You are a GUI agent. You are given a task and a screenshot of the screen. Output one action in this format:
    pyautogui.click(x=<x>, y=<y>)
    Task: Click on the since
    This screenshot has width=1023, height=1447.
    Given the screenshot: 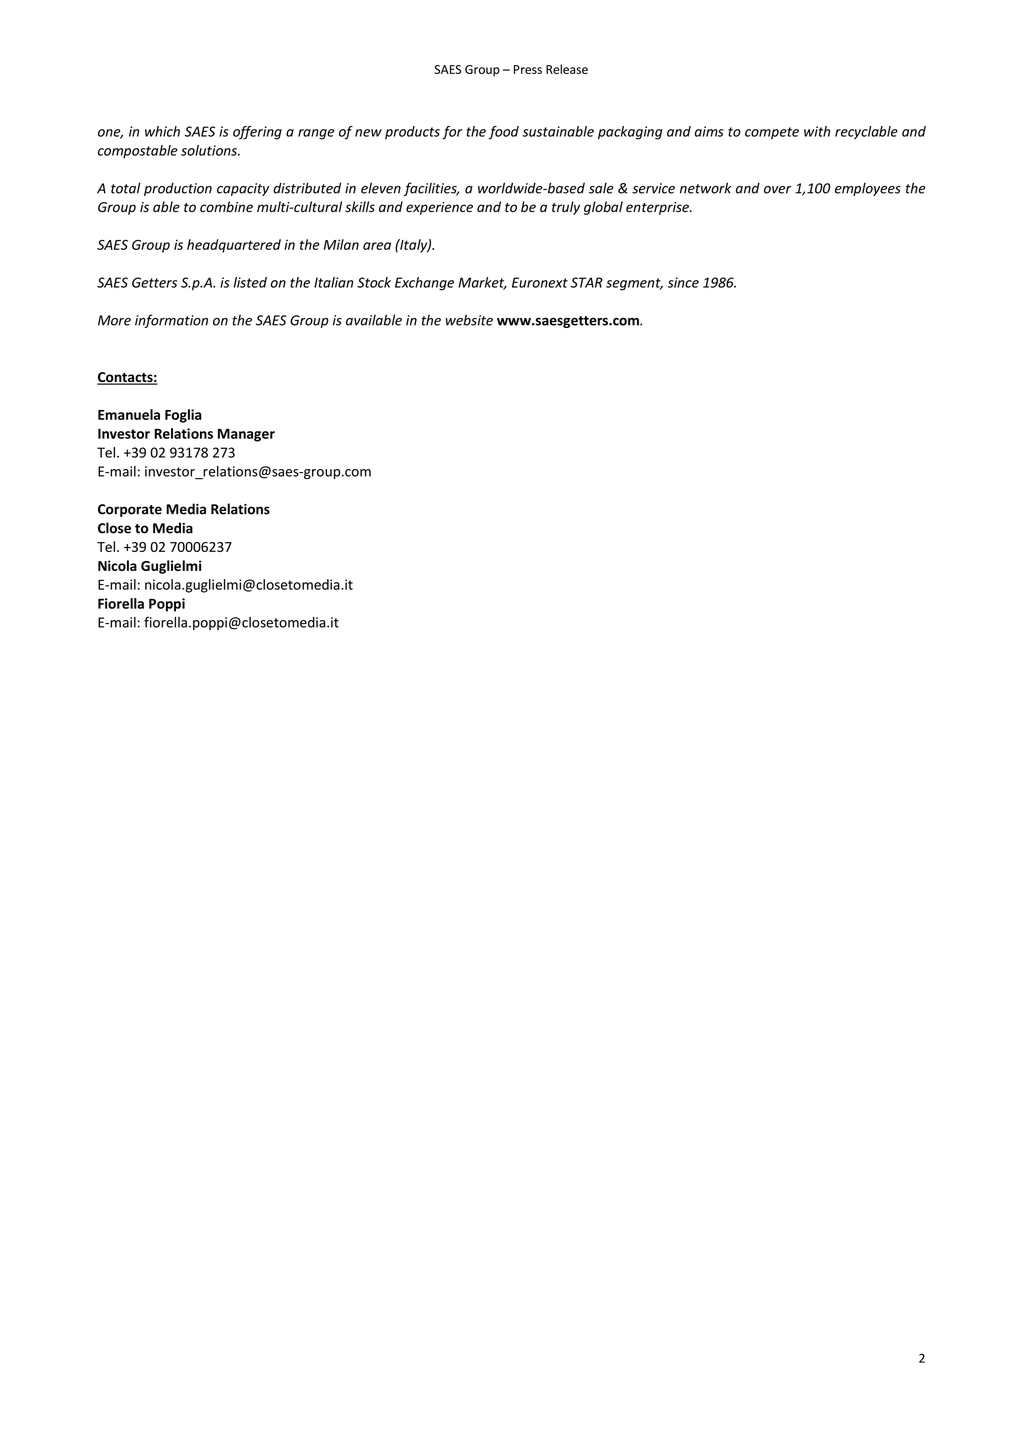 What is the action you would take?
    pyautogui.click(x=683, y=282)
